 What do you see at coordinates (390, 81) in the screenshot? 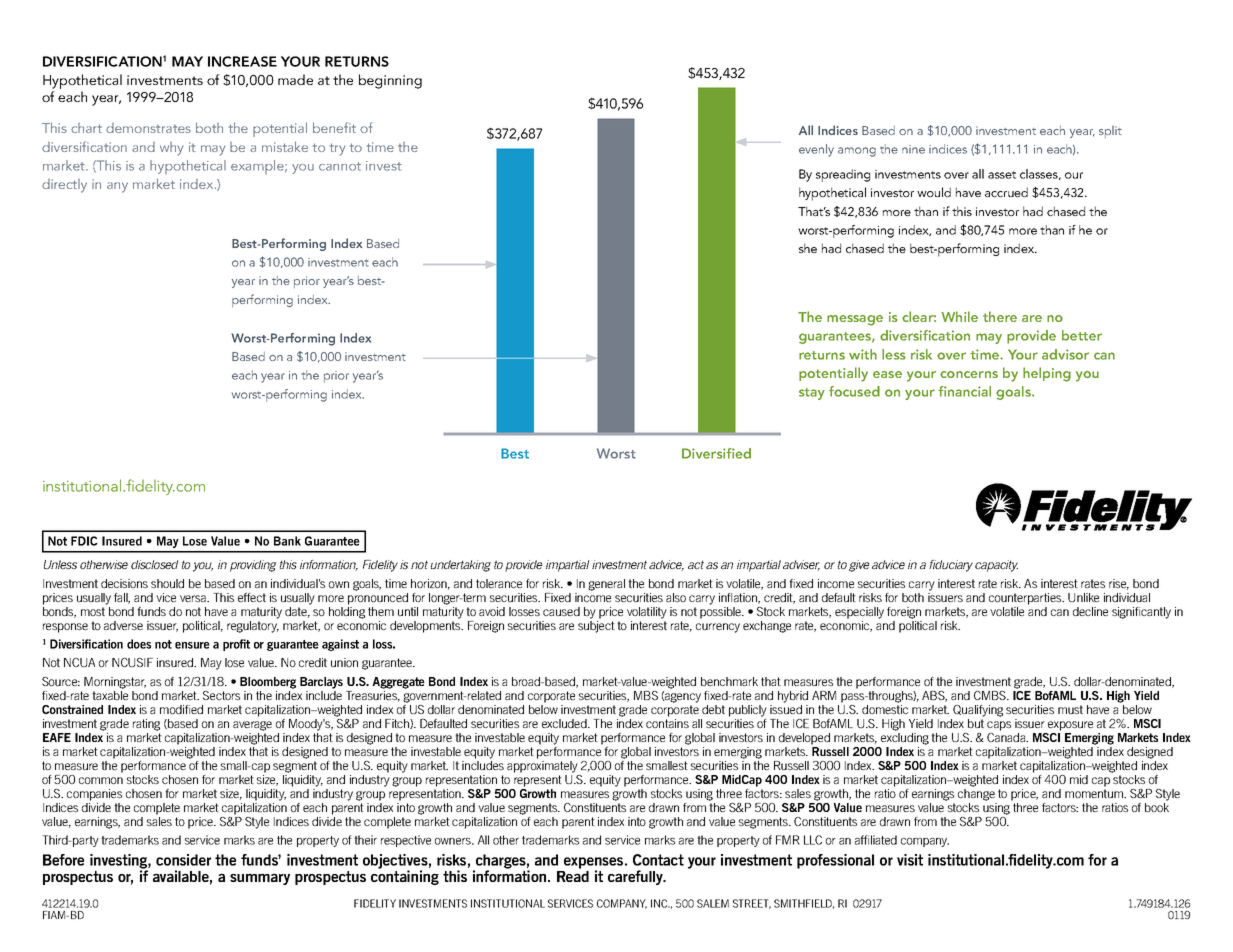
I see `beginning` at bounding box center [390, 81].
